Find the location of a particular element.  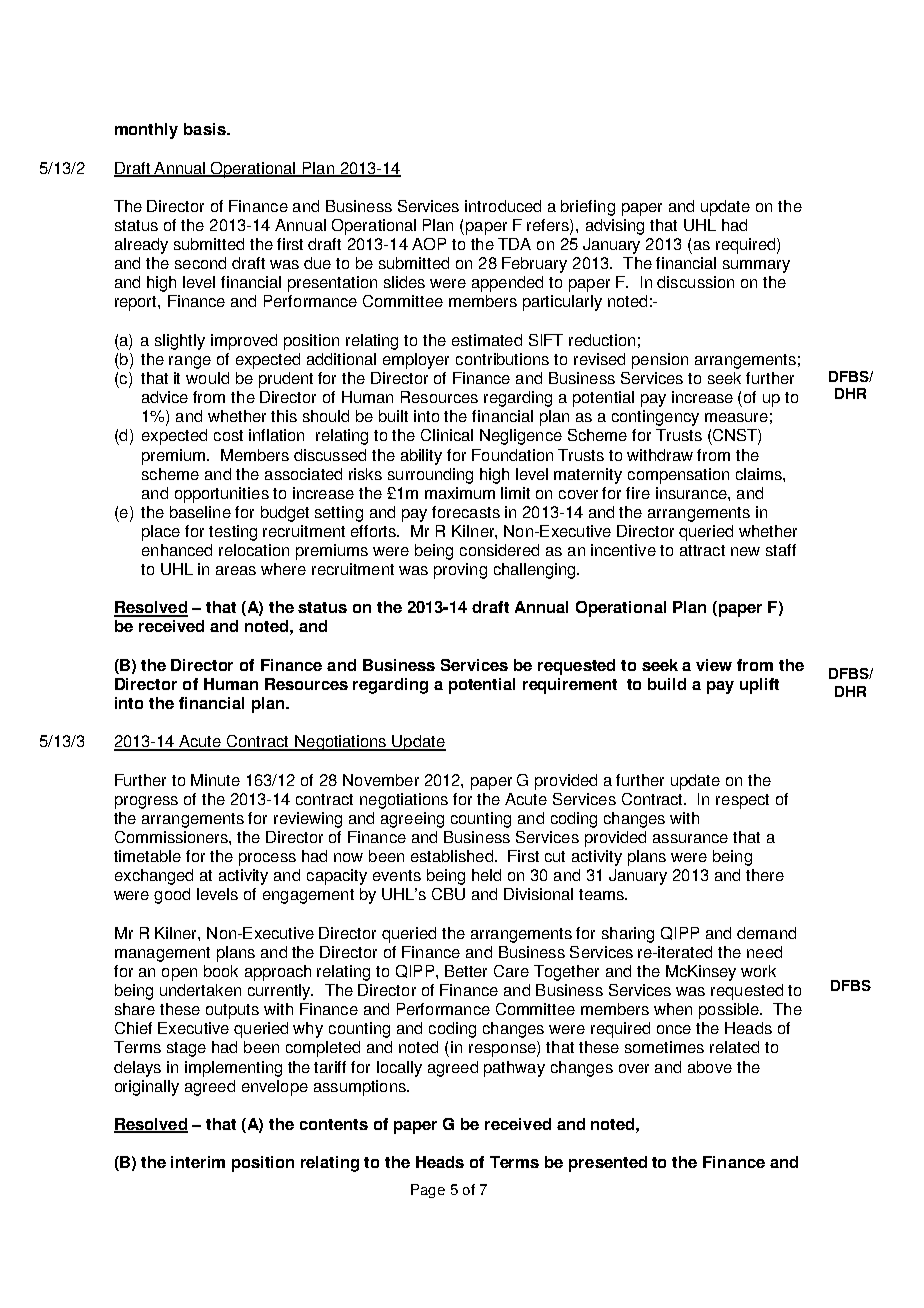

assurance is located at coordinates (690, 838).
